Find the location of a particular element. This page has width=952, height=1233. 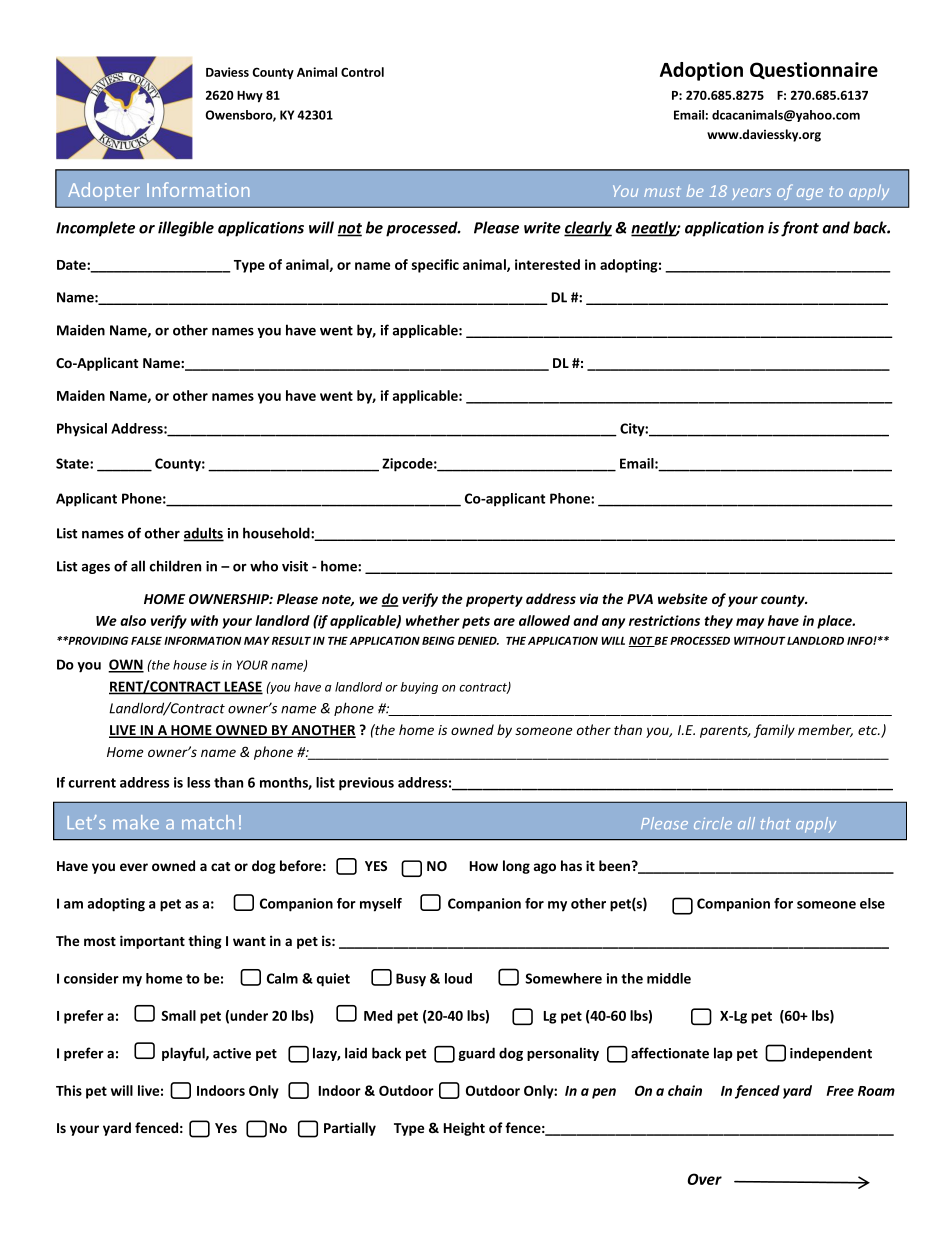

This is located at coordinates (69, 1090).
